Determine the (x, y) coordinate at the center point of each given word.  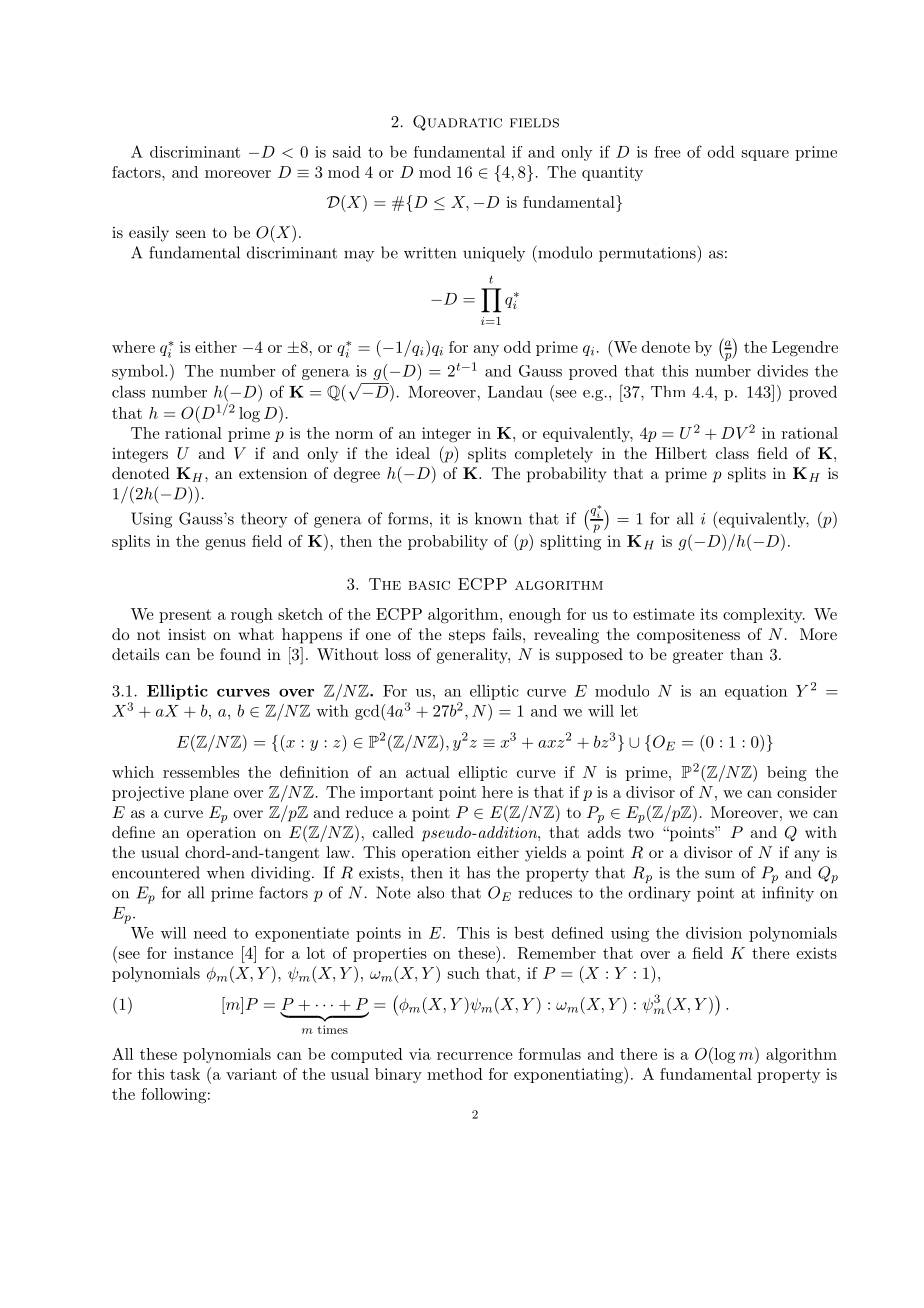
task (185, 1074)
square (765, 155)
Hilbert (681, 453)
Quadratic (457, 123)
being (787, 774)
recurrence (475, 1056)
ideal (413, 453)
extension (273, 473)
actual (428, 772)
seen (191, 234)
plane (209, 793)
